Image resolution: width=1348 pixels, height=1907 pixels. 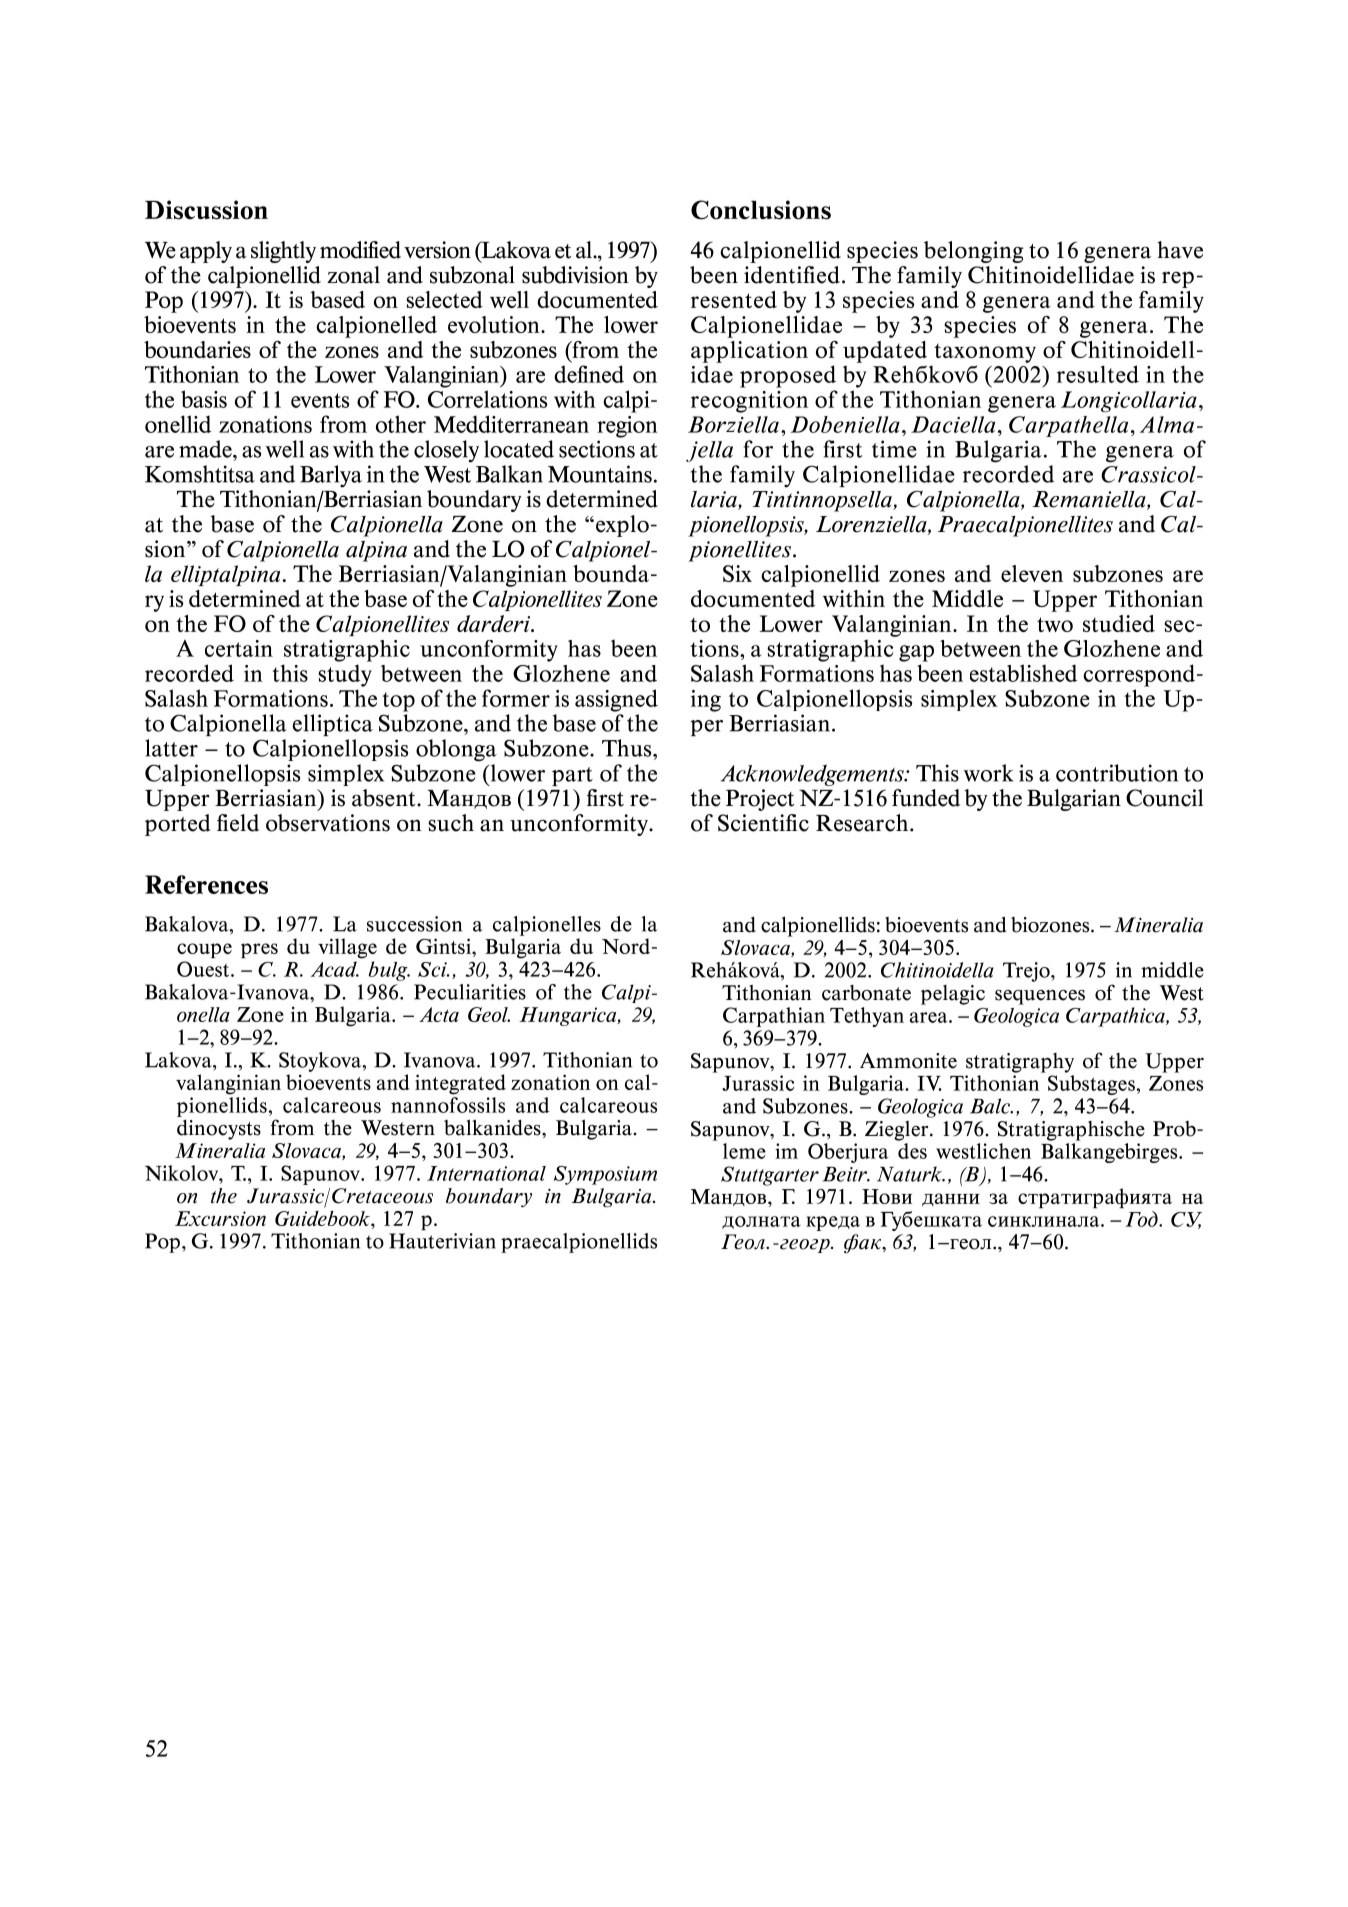 What do you see at coordinates (792, 275) in the screenshot?
I see `identified` at bounding box center [792, 275].
